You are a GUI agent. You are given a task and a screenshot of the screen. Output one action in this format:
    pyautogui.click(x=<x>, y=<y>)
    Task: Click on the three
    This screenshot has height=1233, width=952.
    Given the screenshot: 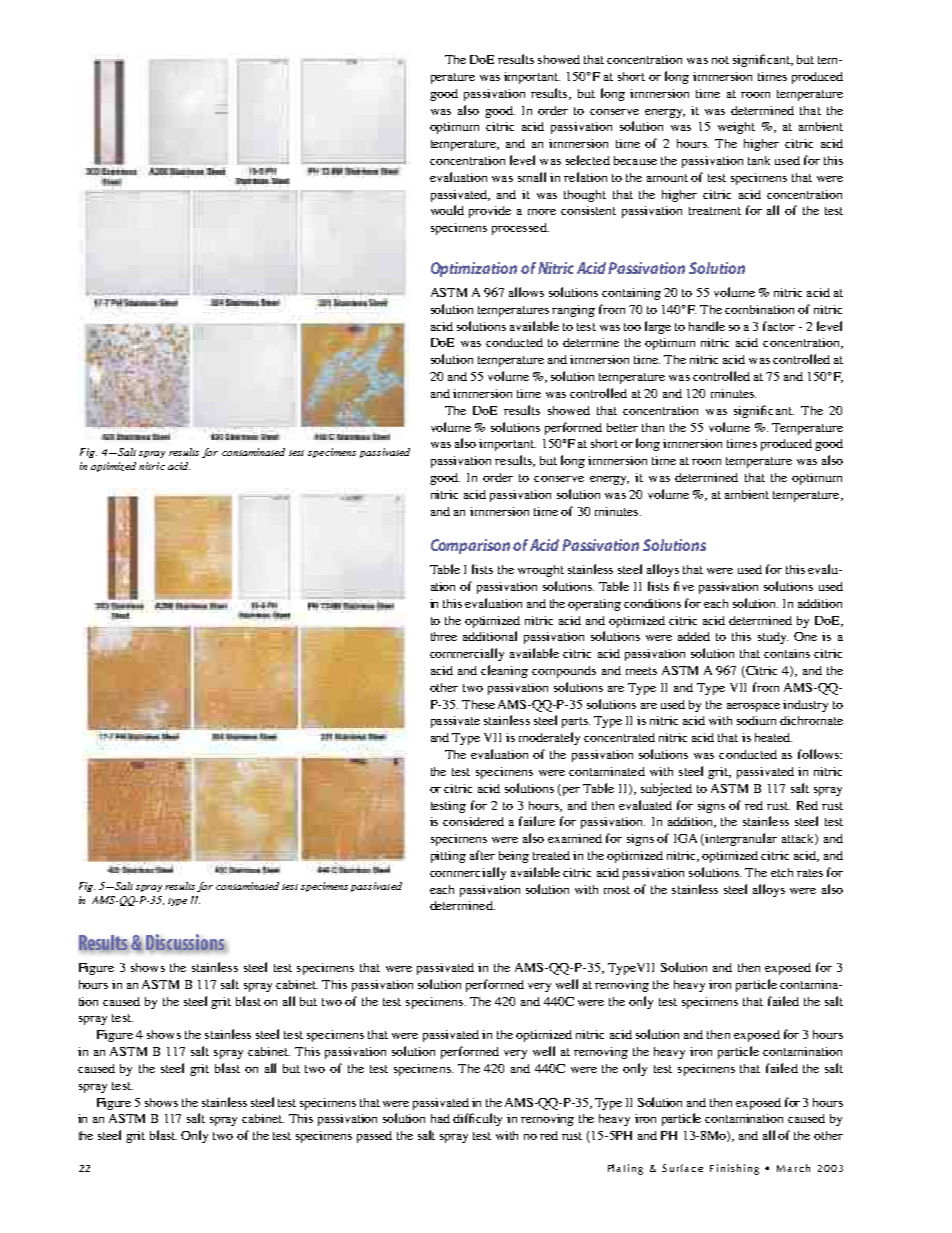 What is the action you would take?
    pyautogui.click(x=444, y=636)
